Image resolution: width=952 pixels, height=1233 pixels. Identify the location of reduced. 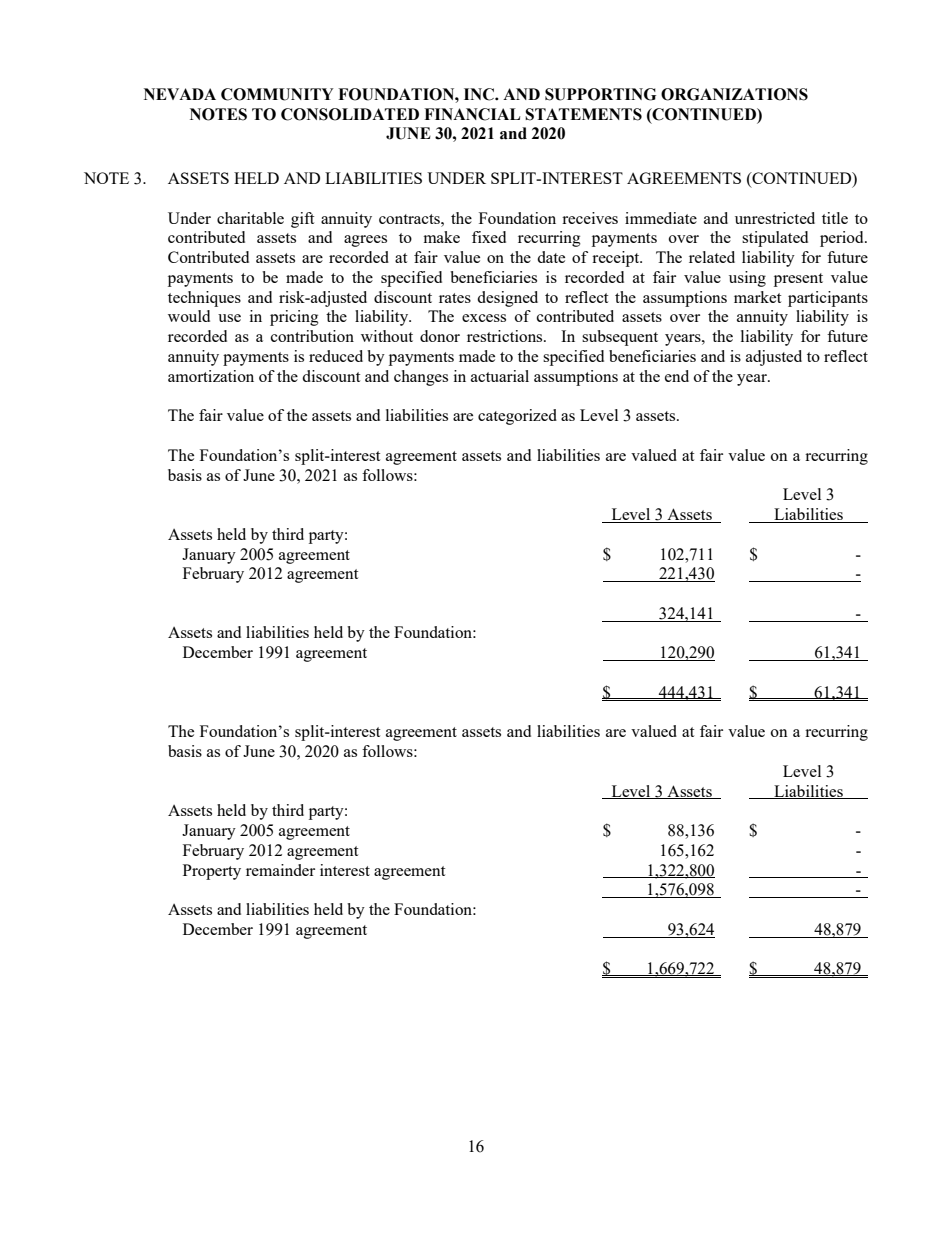
(336, 356).
